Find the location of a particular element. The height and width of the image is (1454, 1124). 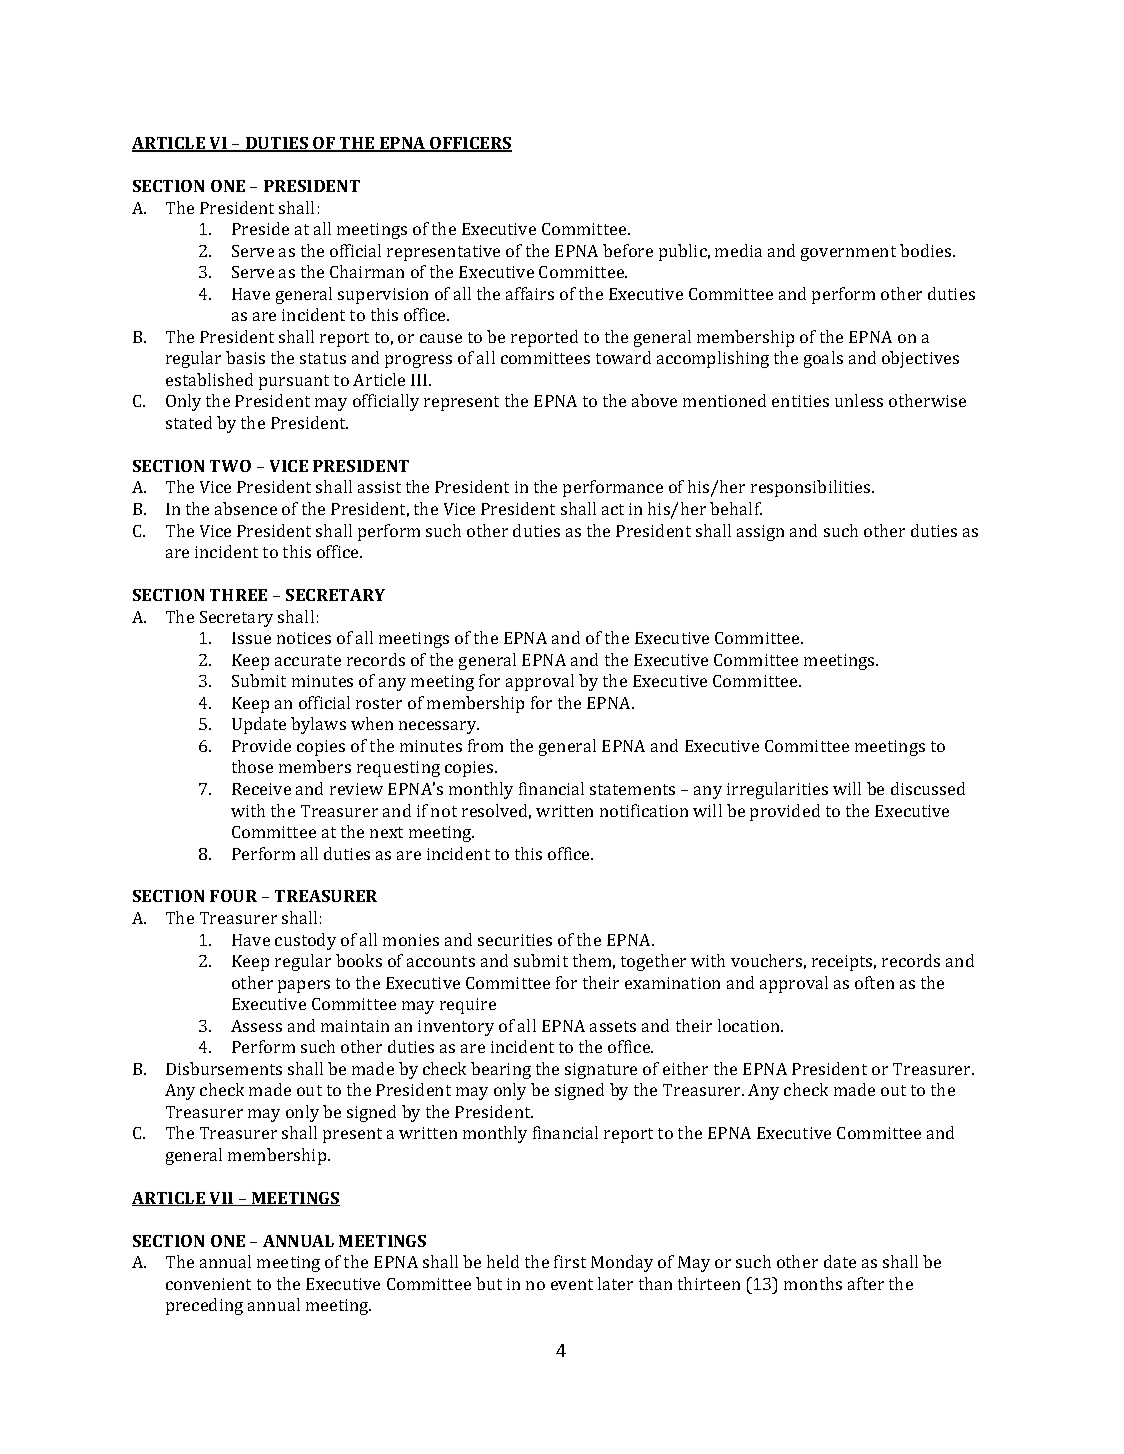

Receive is located at coordinates (261, 789).
